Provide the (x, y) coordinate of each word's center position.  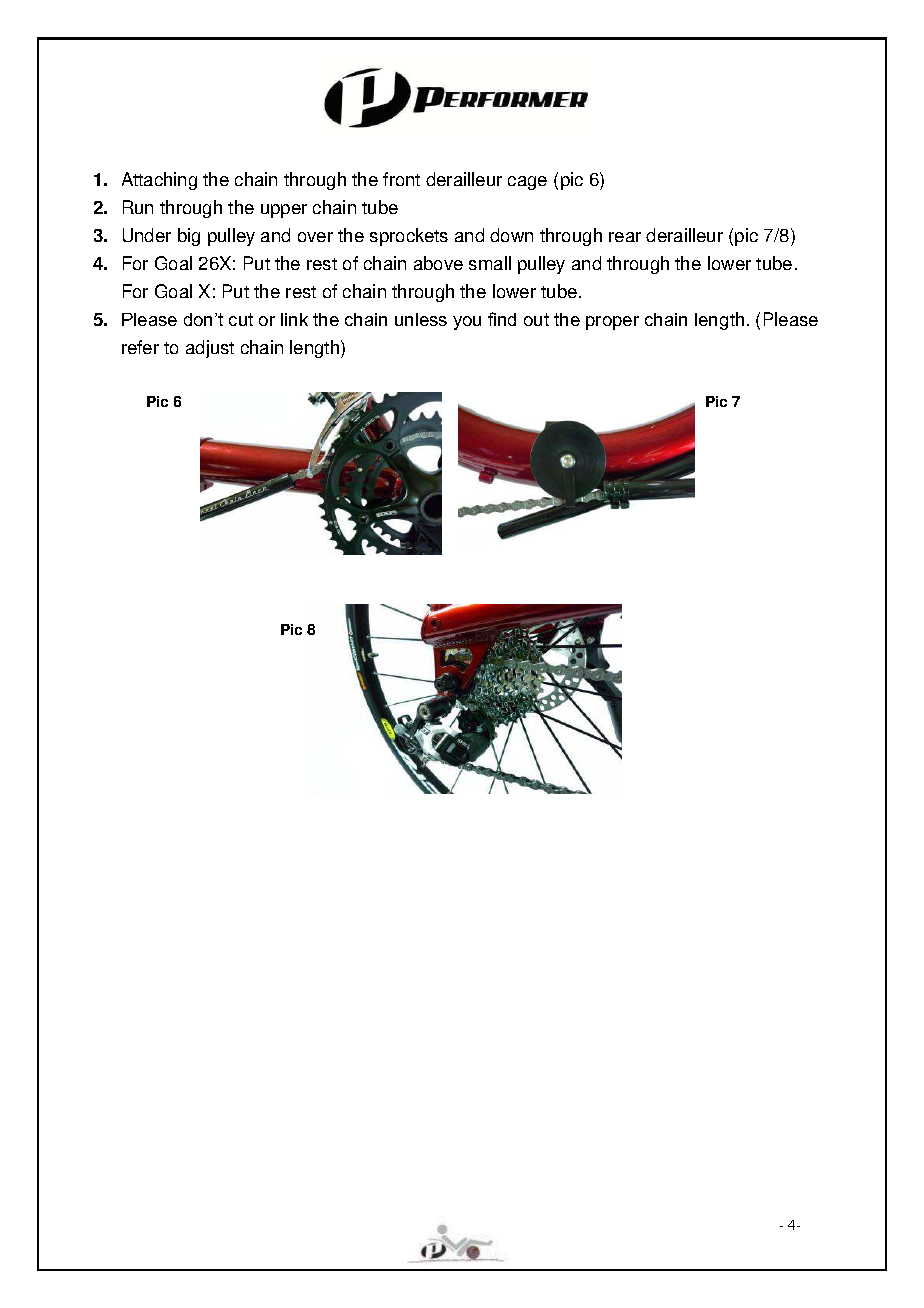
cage (527, 183)
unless (421, 319)
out (536, 319)
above (438, 263)
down (511, 235)
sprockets (409, 237)
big (189, 237)
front (401, 179)
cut (241, 319)
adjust (210, 349)
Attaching (159, 181)
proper (612, 323)
